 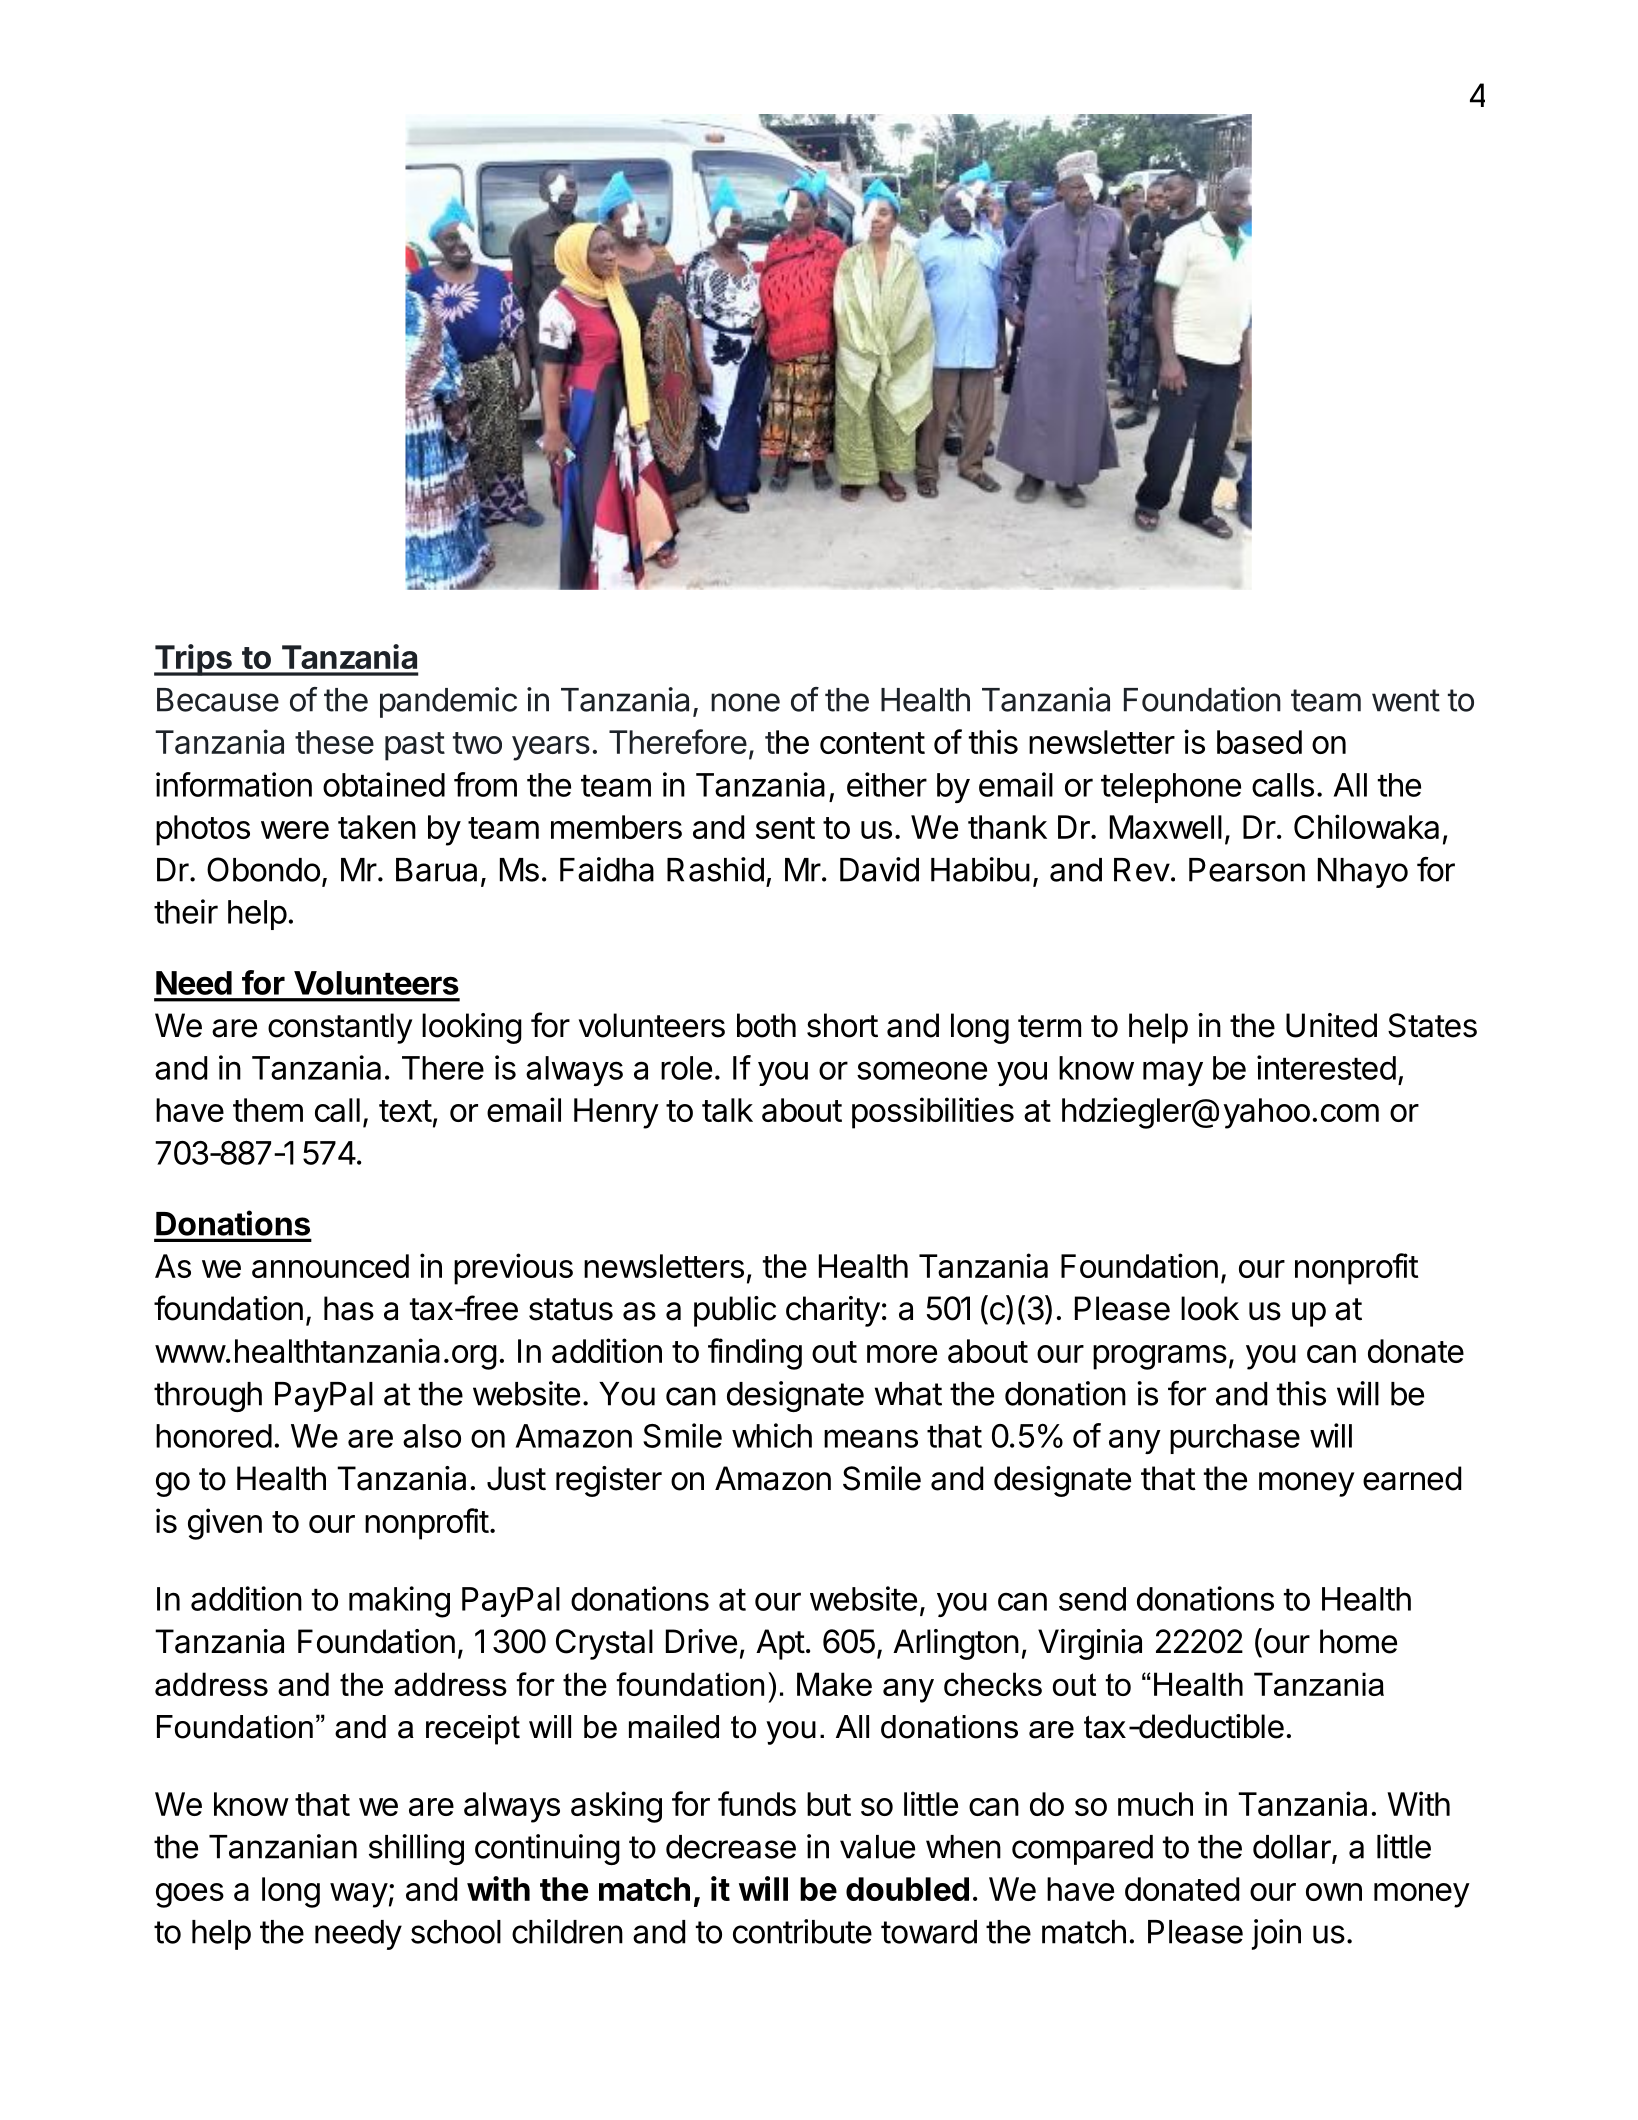 What do you see at coordinates (268, 1110) in the screenshot?
I see `them` at bounding box center [268, 1110].
